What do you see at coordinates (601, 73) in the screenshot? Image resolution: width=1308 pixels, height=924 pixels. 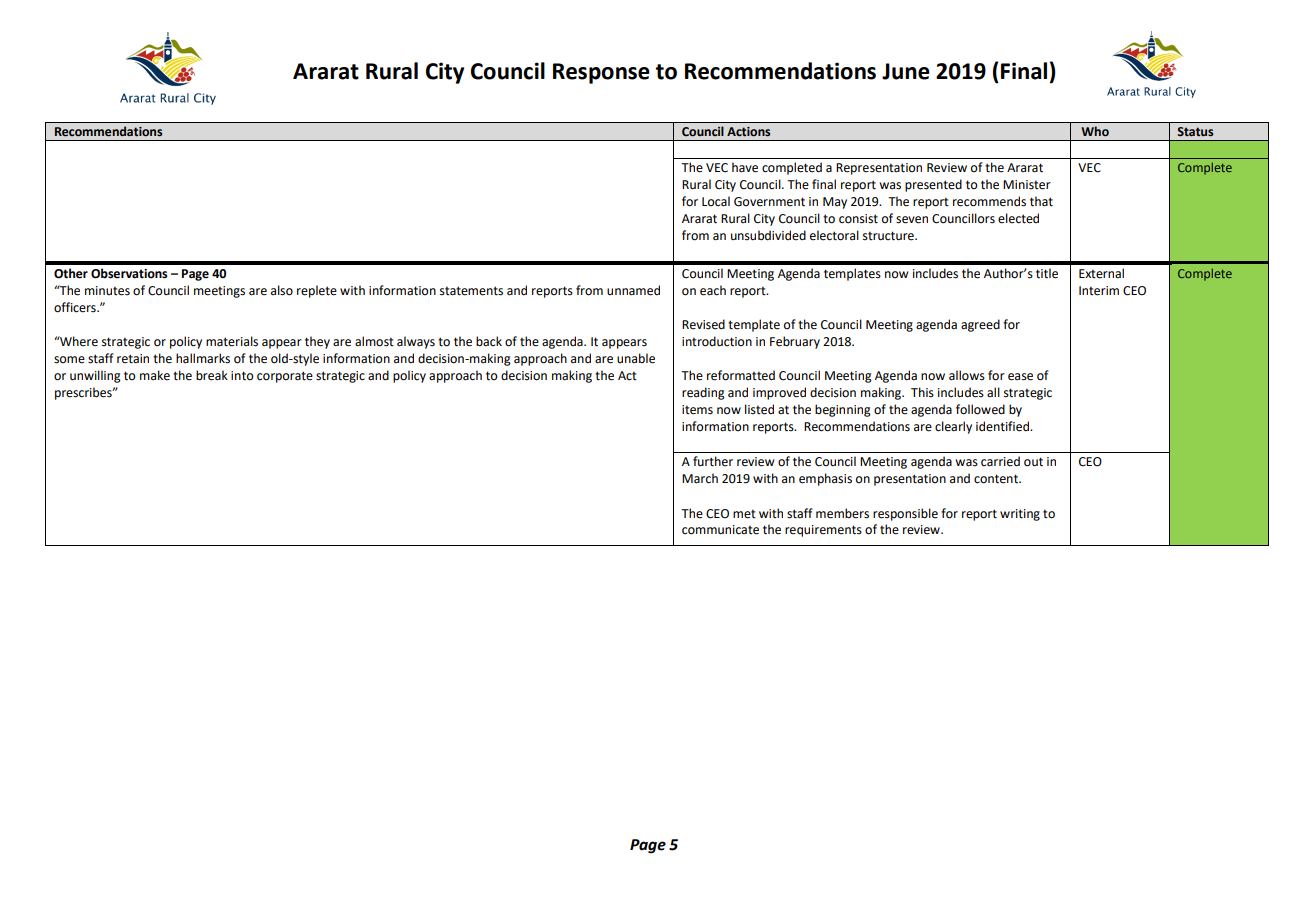 I see `Response` at bounding box center [601, 73].
